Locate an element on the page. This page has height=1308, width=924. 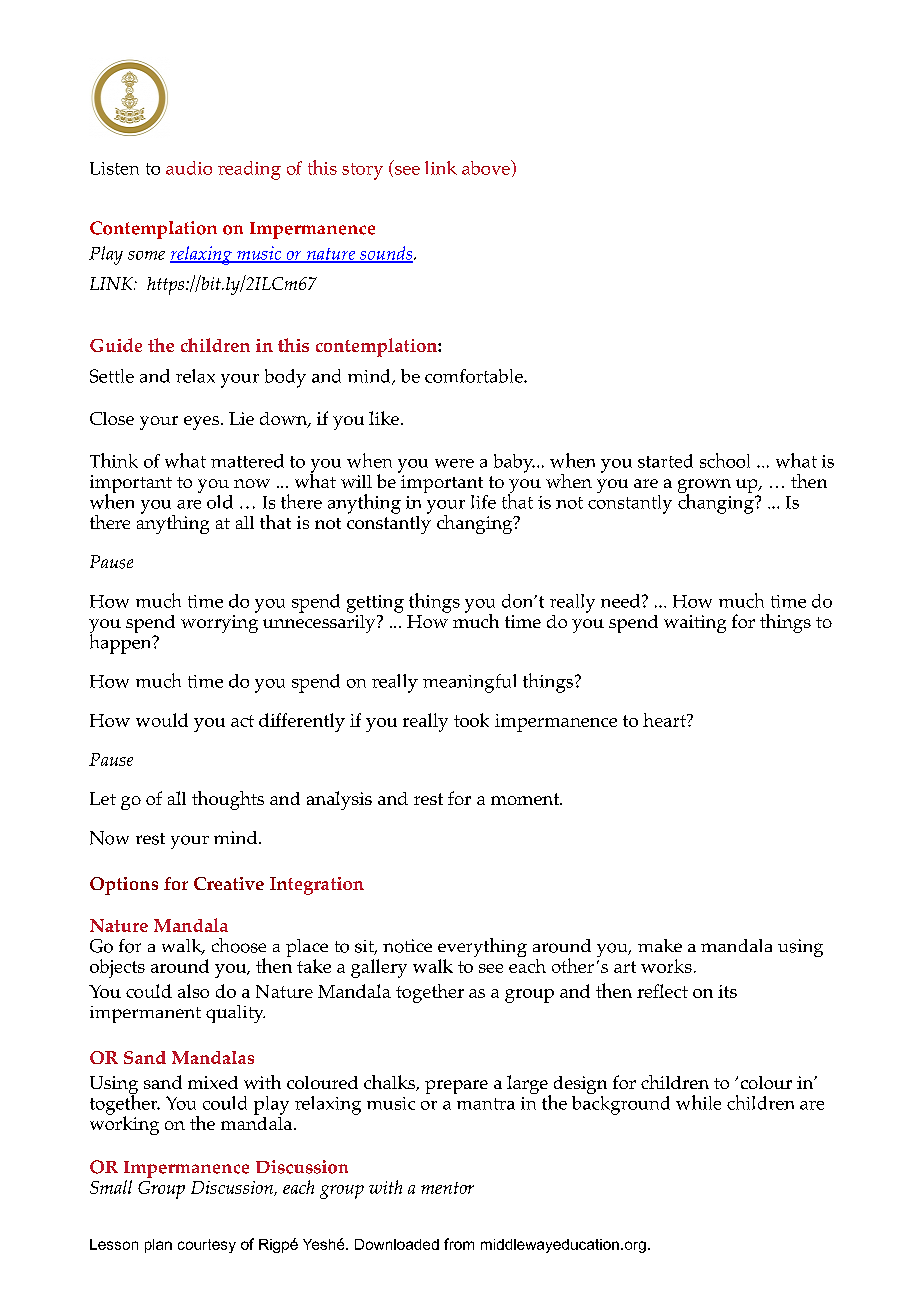
gallery is located at coordinates (379, 968).
